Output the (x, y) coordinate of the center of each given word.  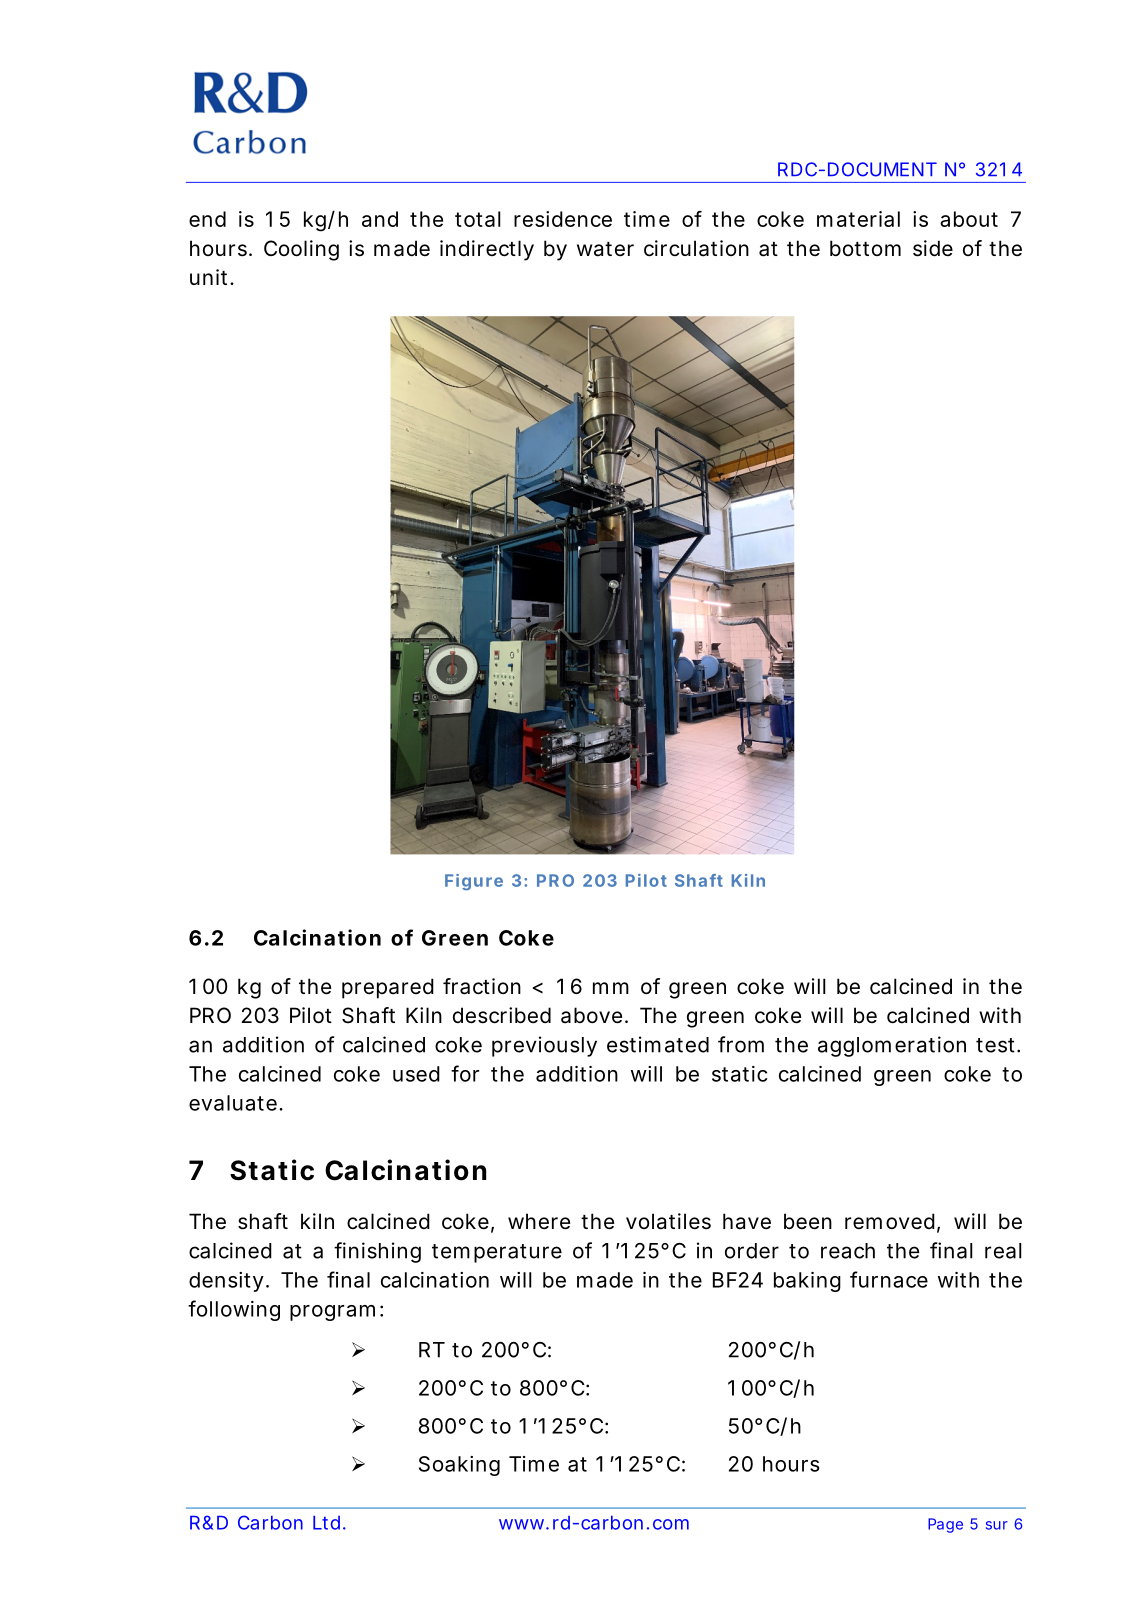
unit (210, 277)
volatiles (668, 1221)
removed (890, 1221)
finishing (377, 1252)
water (605, 249)
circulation (696, 248)
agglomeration (892, 1046)
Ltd (326, 1523)
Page (945, 1525)
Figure (474, 882)
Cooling (301, 250)
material (858, 219)
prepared (388, 988)
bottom (865, 248)
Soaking (459, 1466)
